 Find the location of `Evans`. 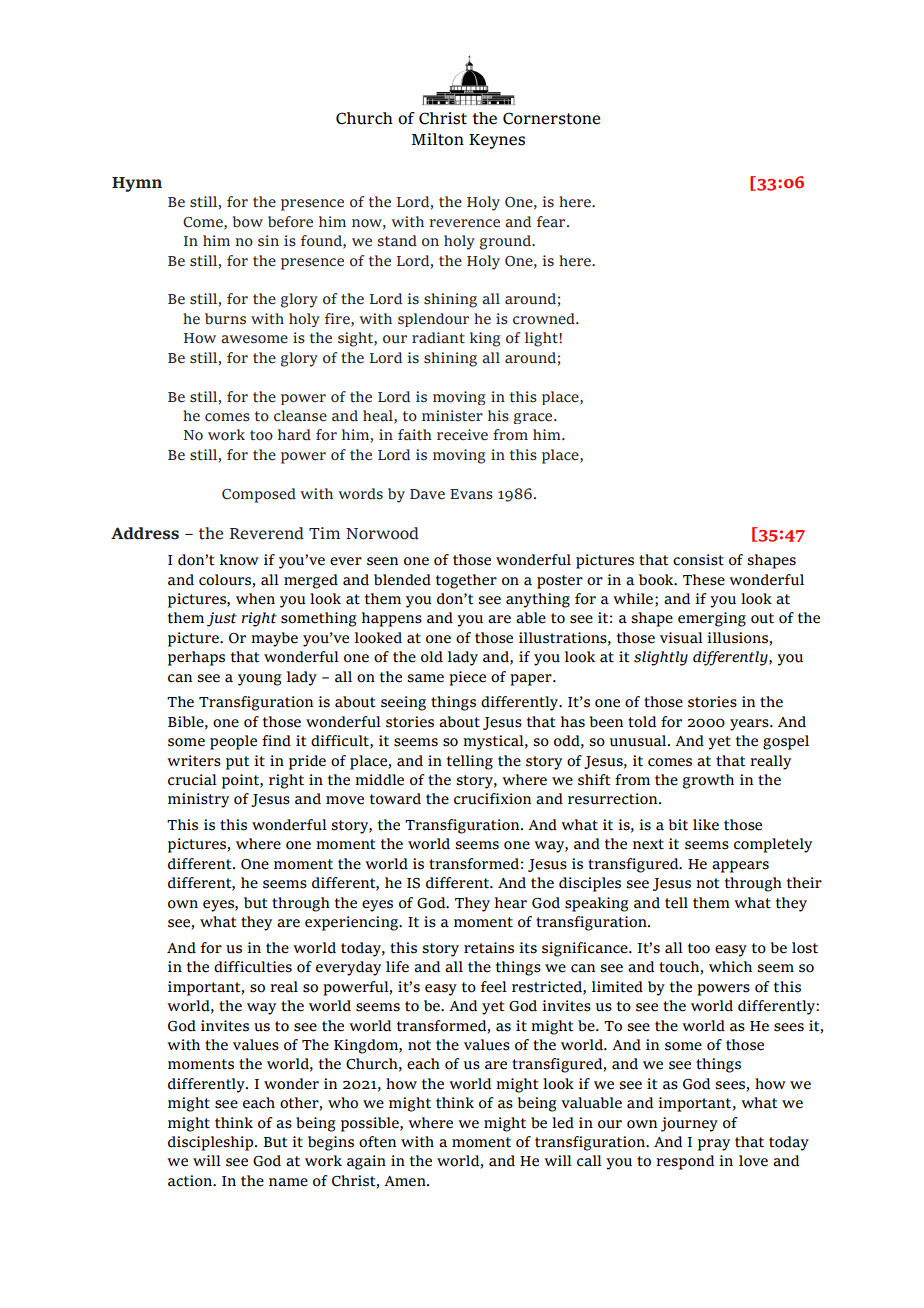

Evans is located at coordinates (471, 494).
